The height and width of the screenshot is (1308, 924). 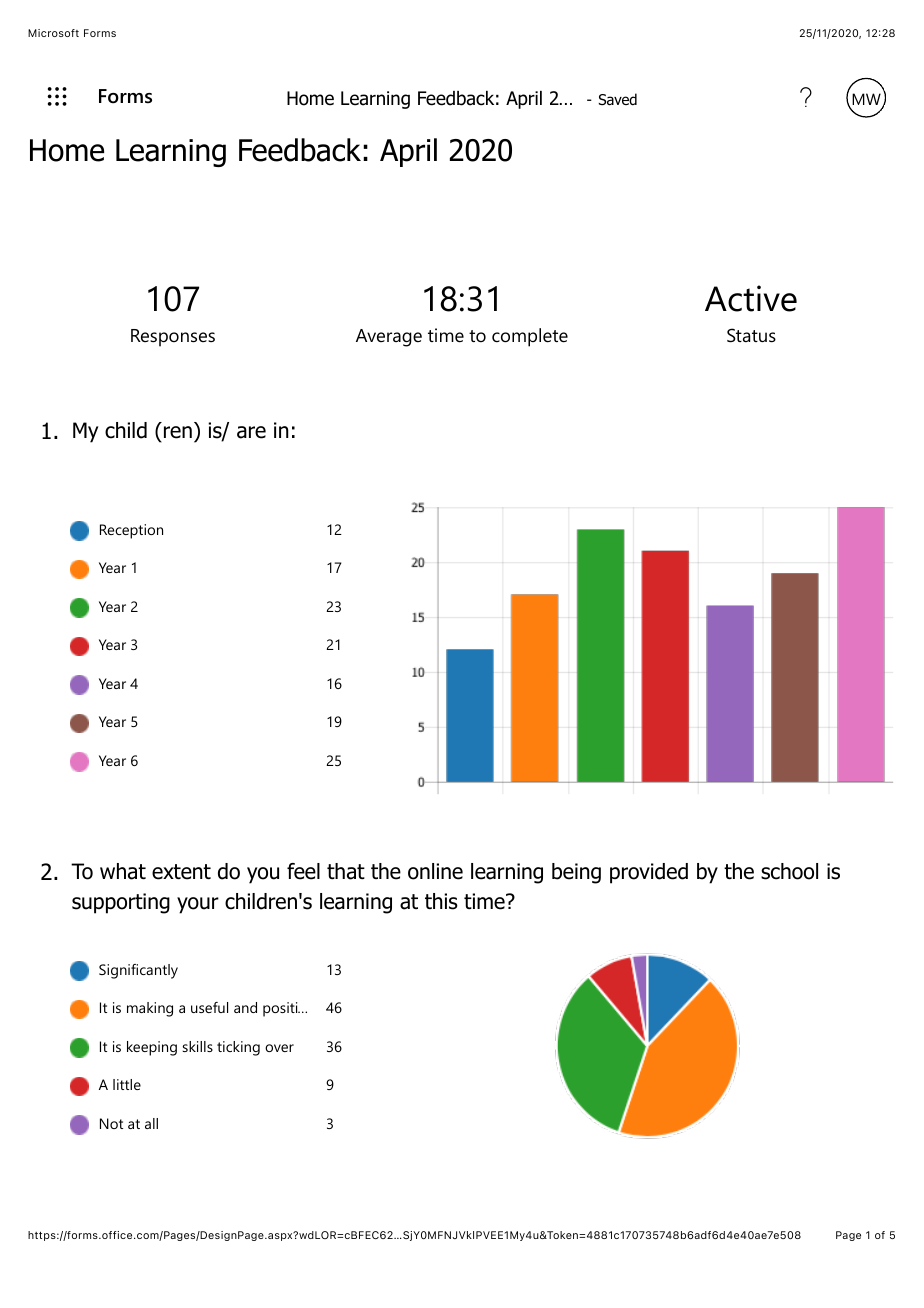 I want to click on Status, so click(x=751, y=335).
